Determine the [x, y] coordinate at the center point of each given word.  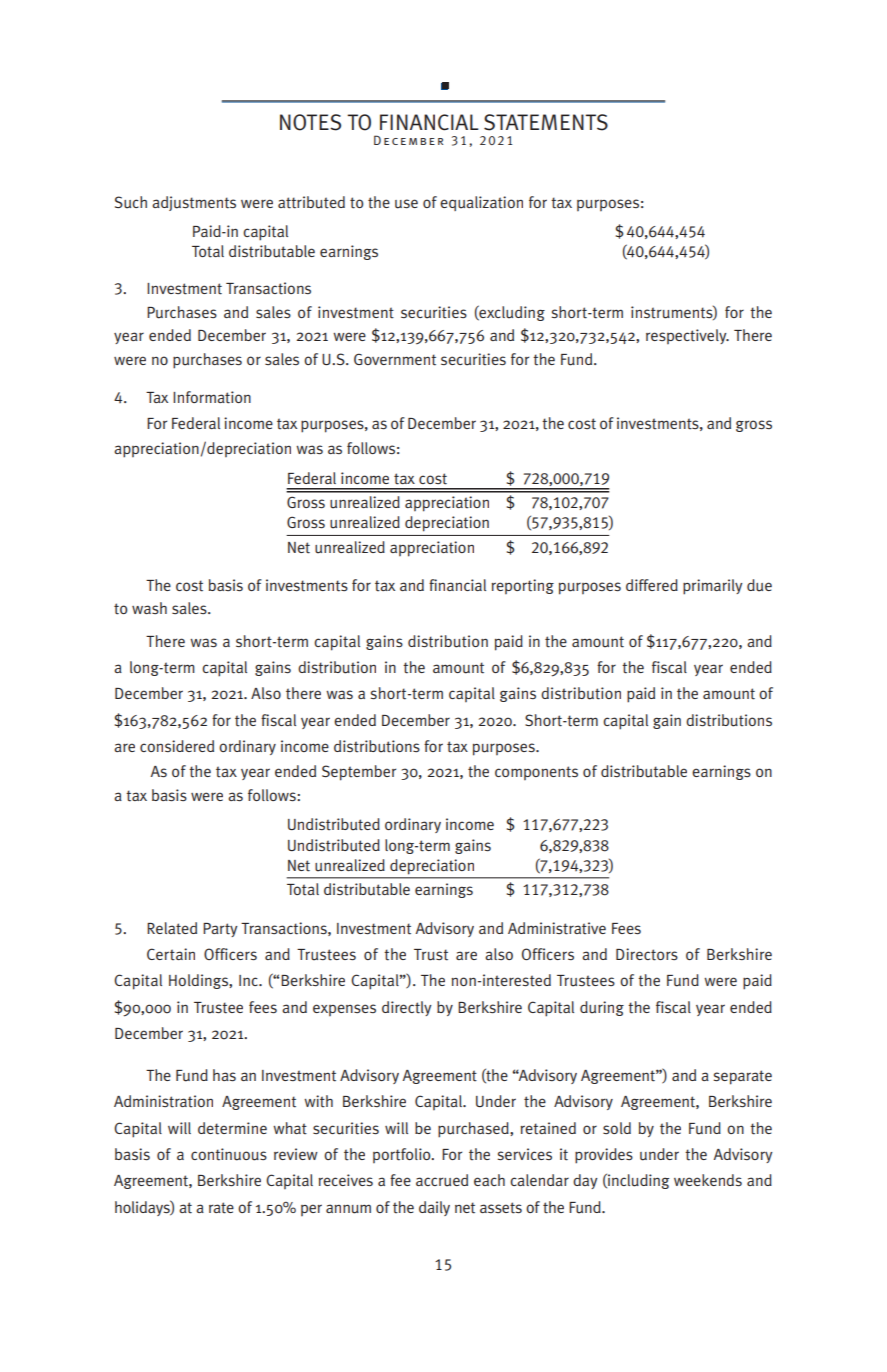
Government [395, 359]
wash [149, 608]
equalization [481, 203]
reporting [522, 587]
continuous [229, 1154]
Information [212, 397]
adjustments [194, 203]
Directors [647, 954]
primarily [713, 587]
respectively [687, 337]
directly [407, 1008]
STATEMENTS [546, 122]
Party [220, 930]
